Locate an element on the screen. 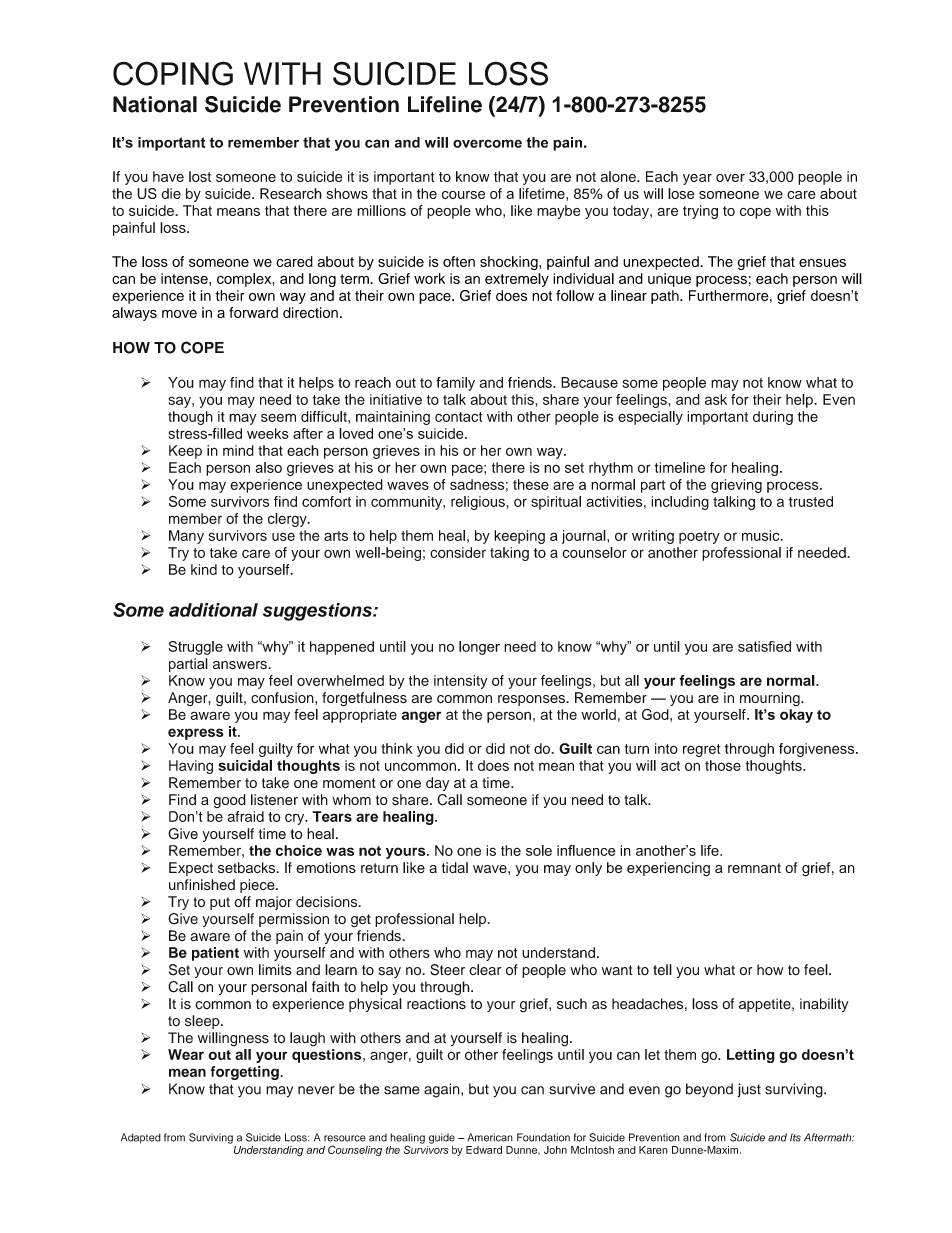 The height and width of the screenshot is (1233, 952). satisfied is located at coordinates (764, 646).
